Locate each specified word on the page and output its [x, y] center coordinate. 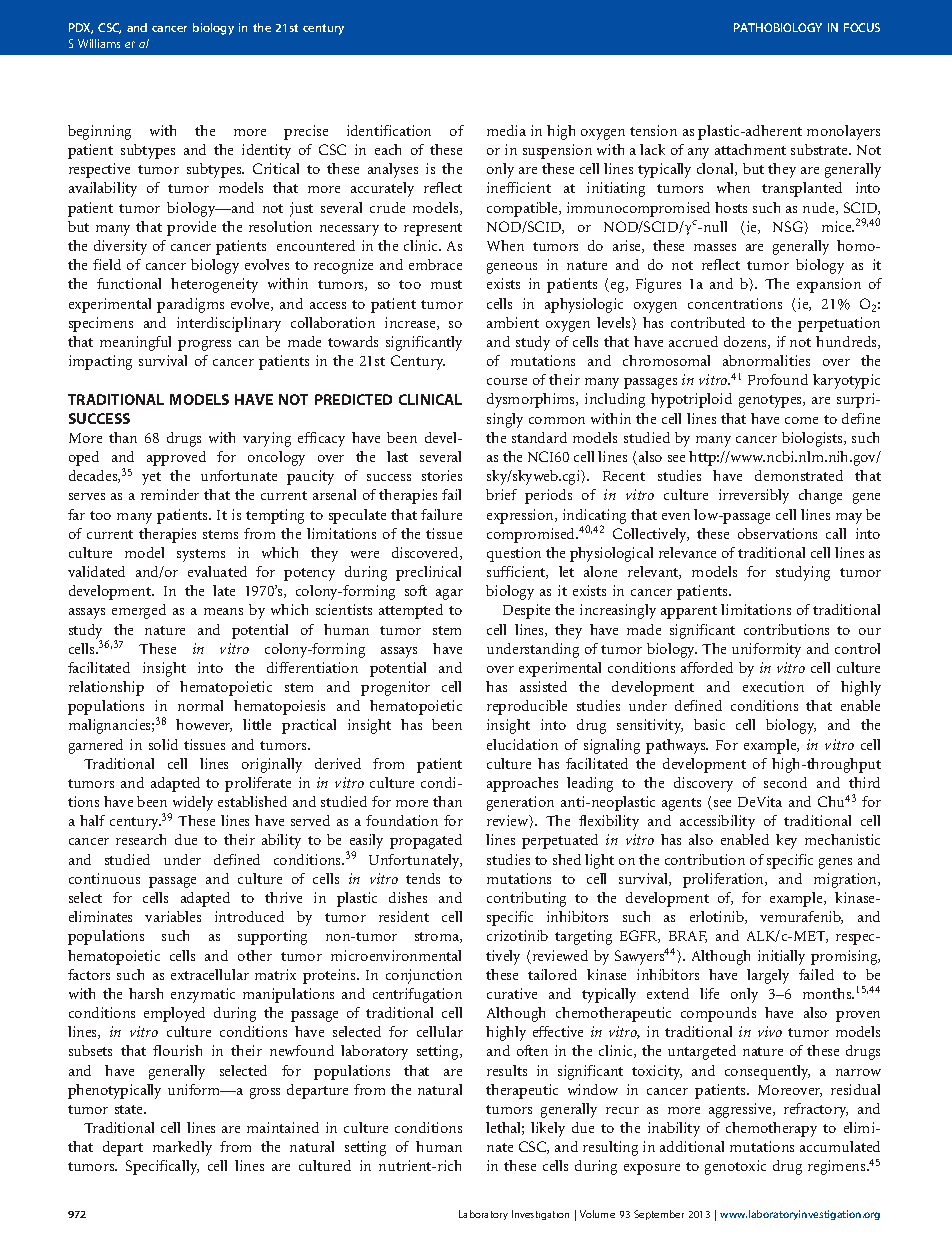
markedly [182, 1148]
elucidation [522, 744]
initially [781, 957]
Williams [99, 43]
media [506, 130]
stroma [438, 937]
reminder [170, 494]
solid [163, 744]
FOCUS [862, 27]
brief [501, 494]
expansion [829, 285]
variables [173, 916]
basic [709, 724]
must [446, 284]
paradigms [190, 305]
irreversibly [754, 496]
